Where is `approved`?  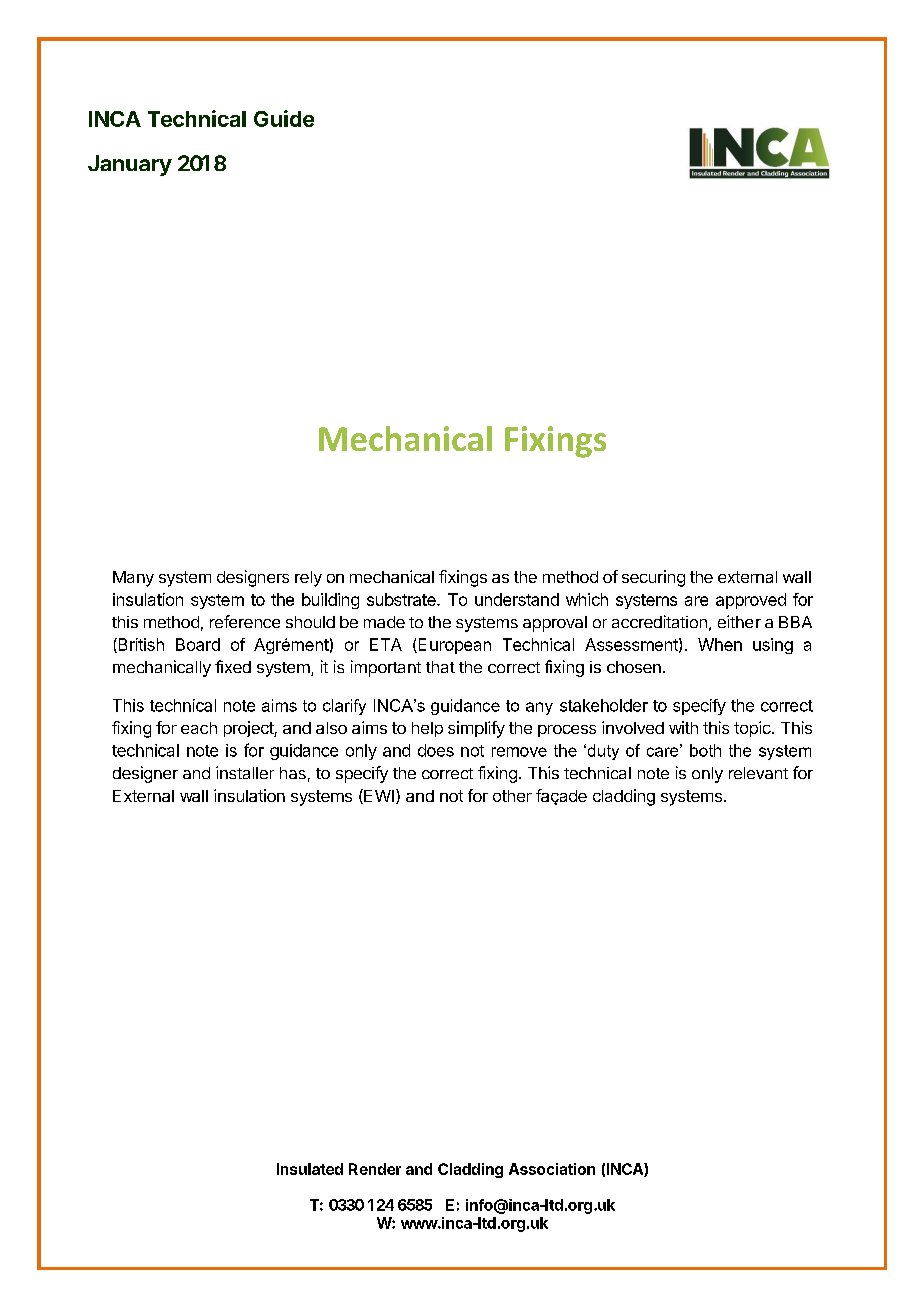 approved is located at coordinates (751, 601).
